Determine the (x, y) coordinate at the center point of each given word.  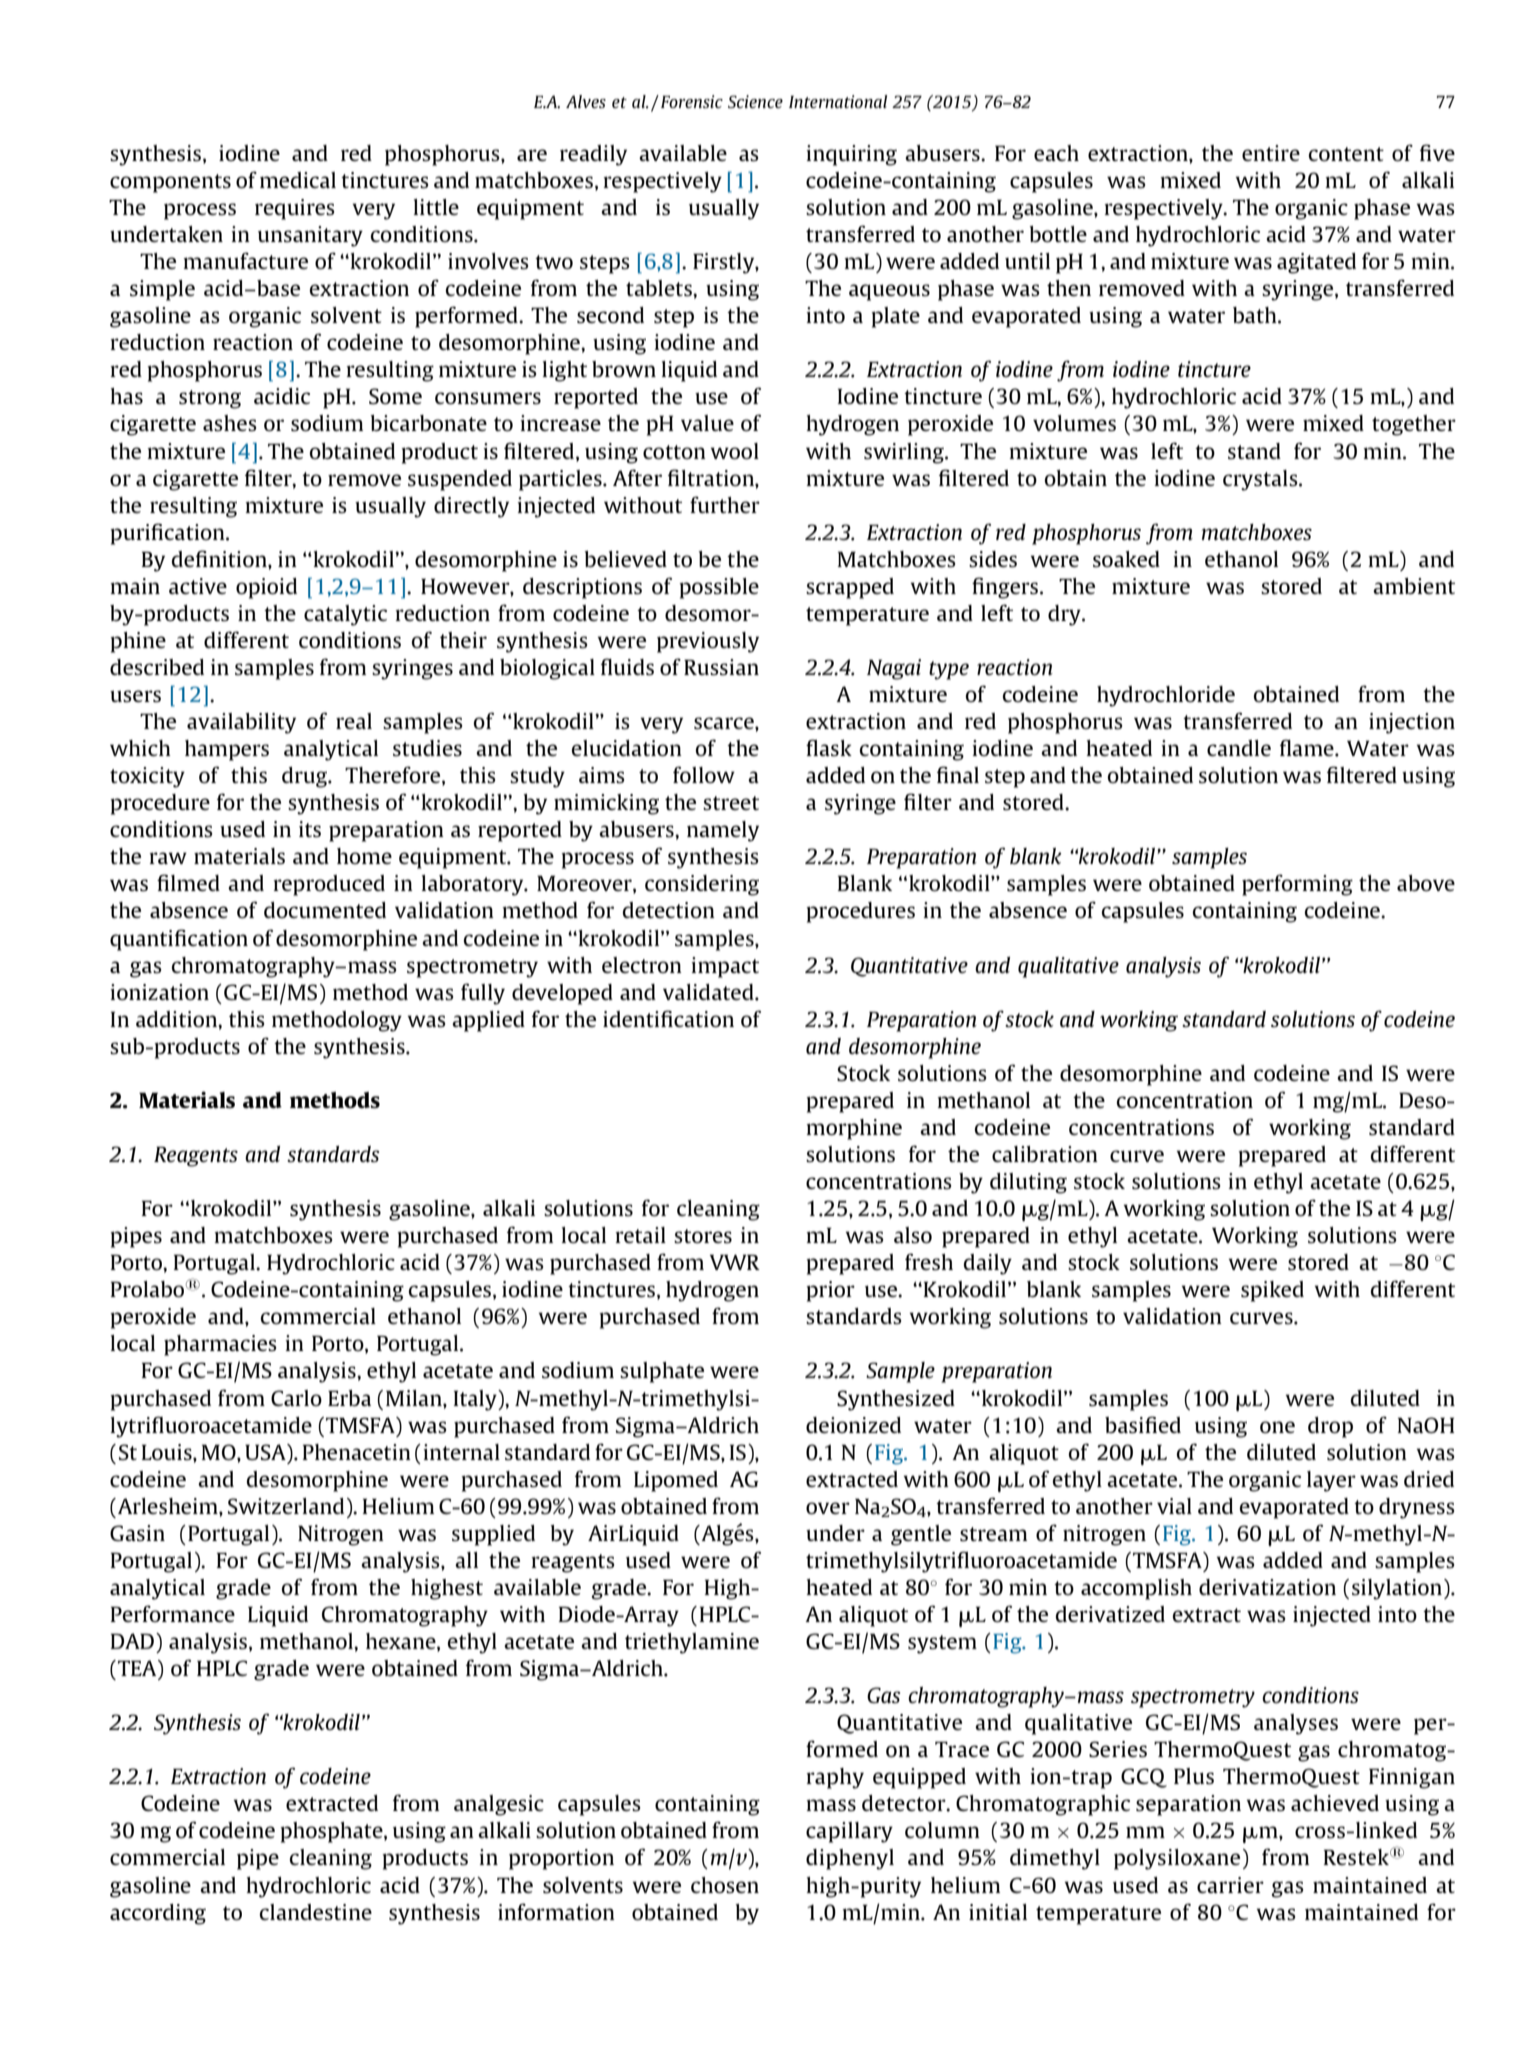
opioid (266, 588)
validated (709, 992)
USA (266, 1452)
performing (1297, 885)
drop (1330, 1427)
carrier (1230, 1885)
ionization (159, 992)
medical (298, 180)
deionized (853, 1425)
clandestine (316, 1912)
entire (1271, 153)
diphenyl (850, 1859)
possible (719, 588)
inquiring (851, 155)
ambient (1414, 586)
